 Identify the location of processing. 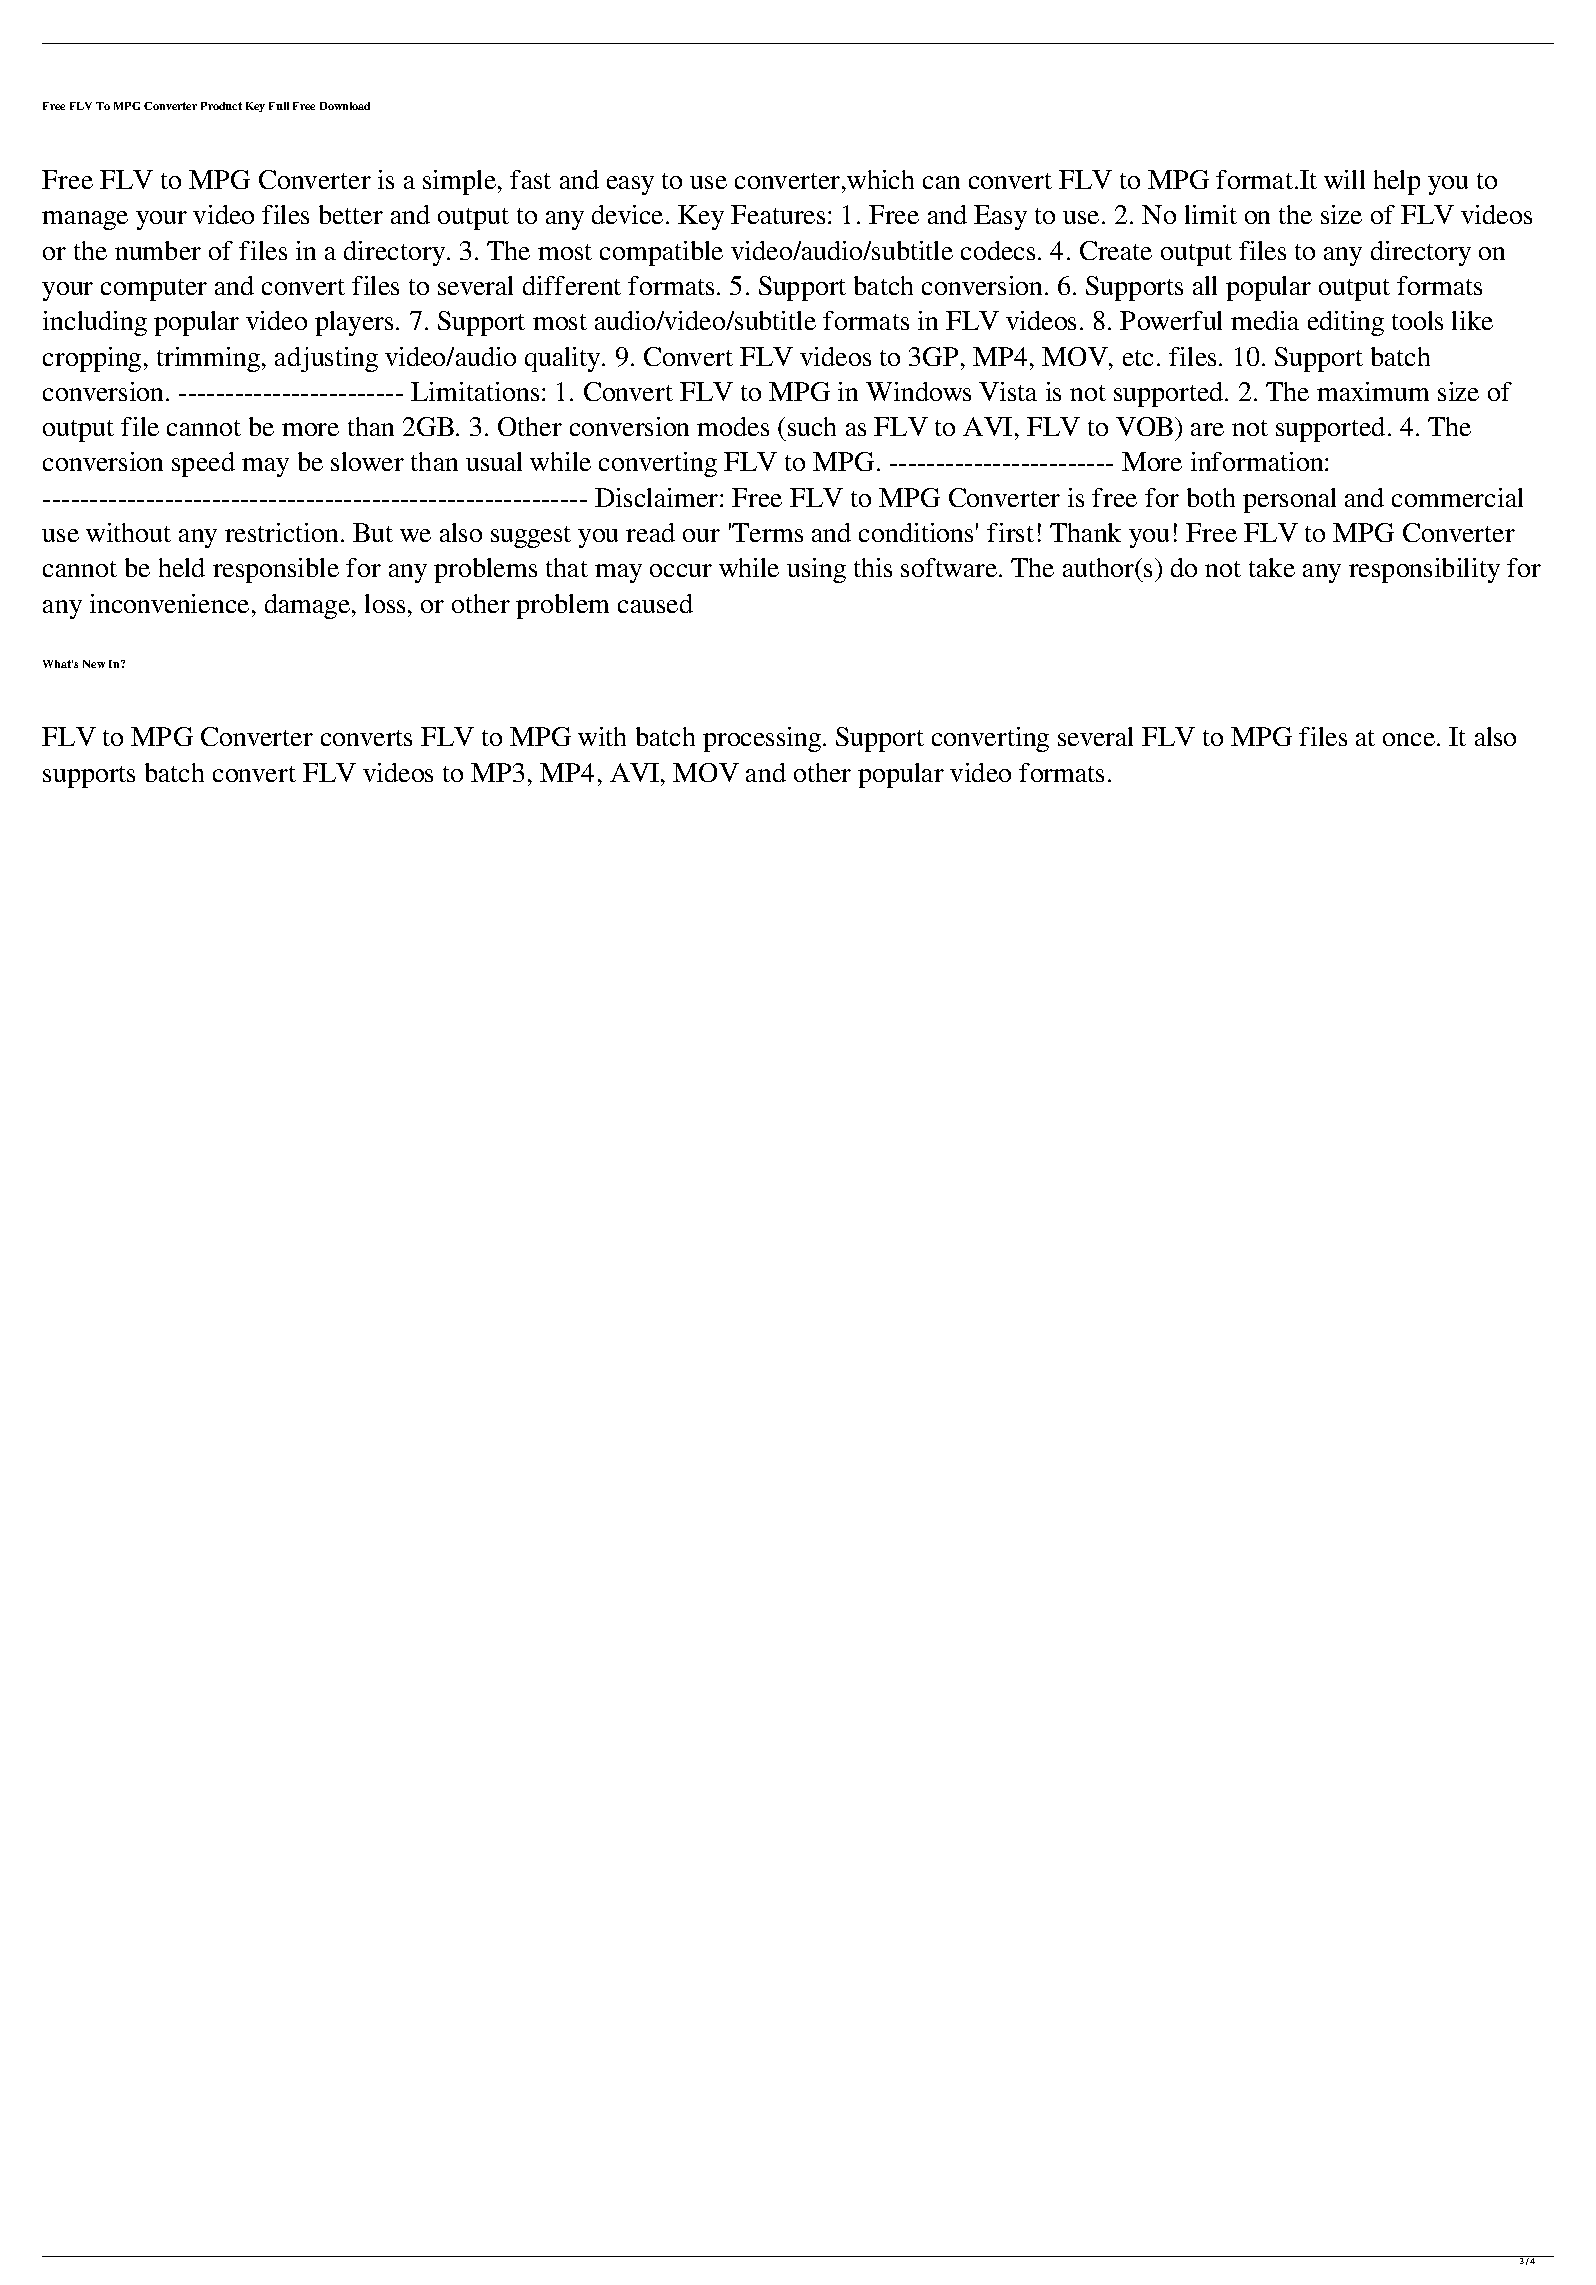
(763, 739).
